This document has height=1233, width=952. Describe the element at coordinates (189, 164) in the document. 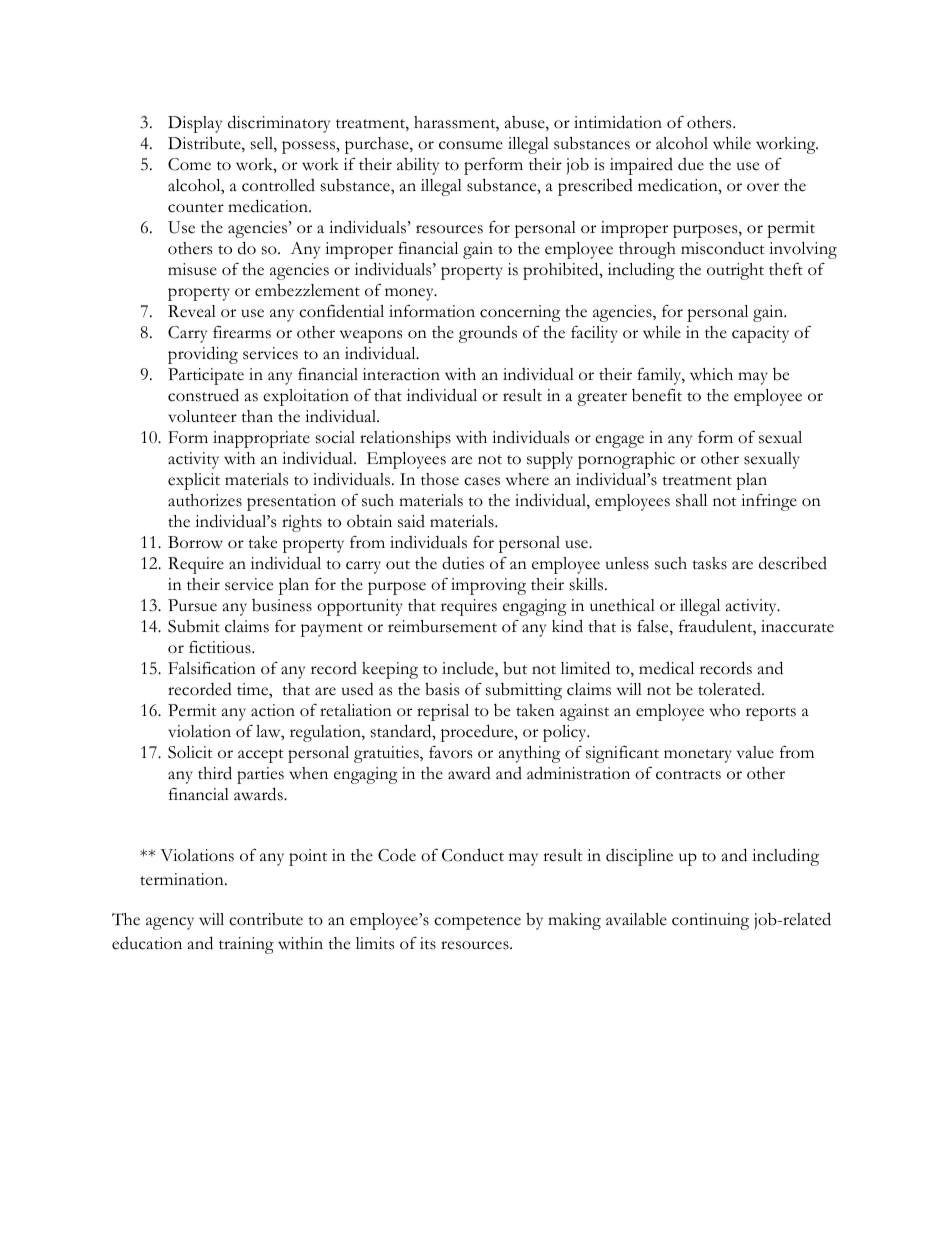

I see `Come` at that location.
